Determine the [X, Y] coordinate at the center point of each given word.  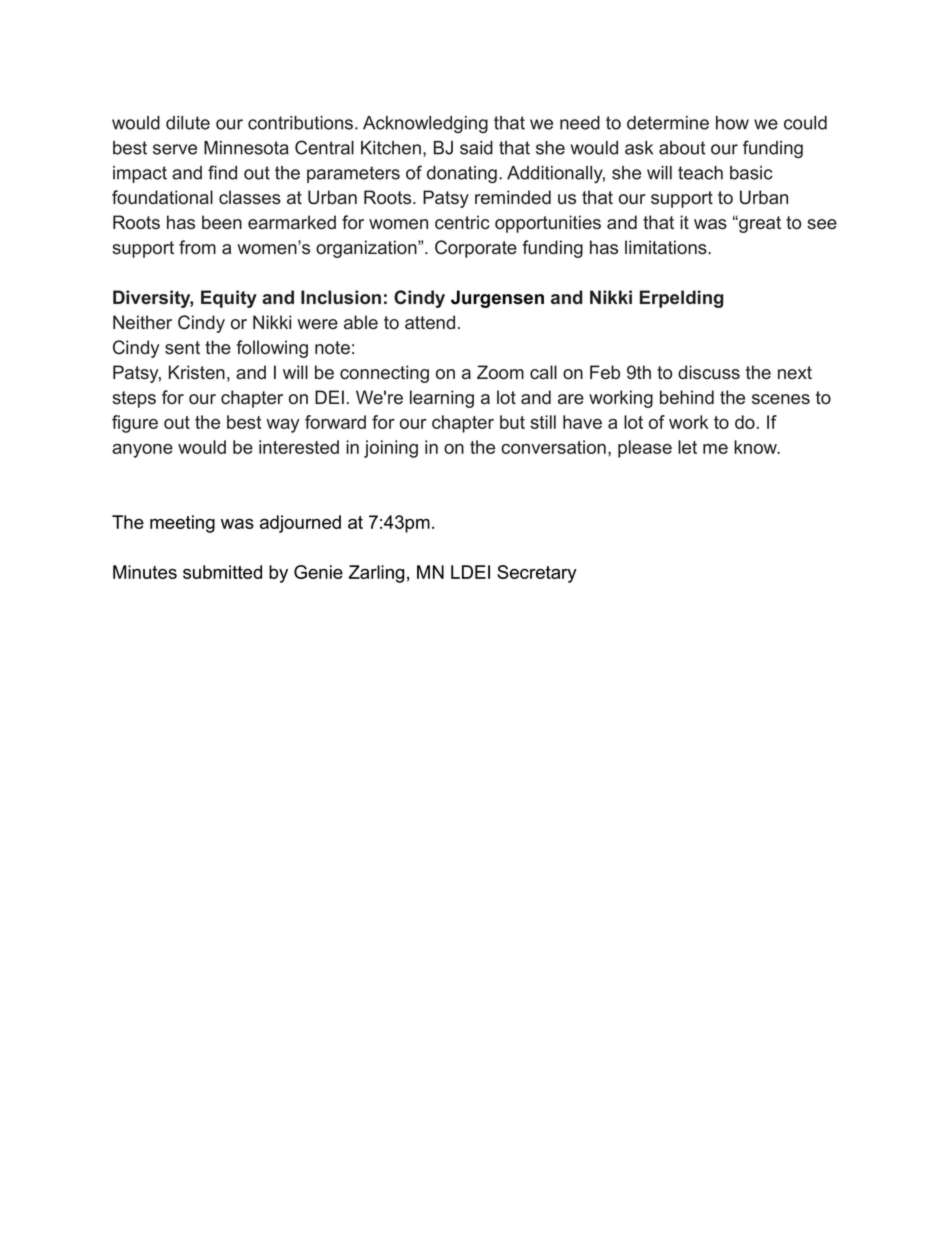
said [476, 148]
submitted [222, 572]
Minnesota [246, 148]
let [687, 447]
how [732, 123]
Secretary [537, 574]
